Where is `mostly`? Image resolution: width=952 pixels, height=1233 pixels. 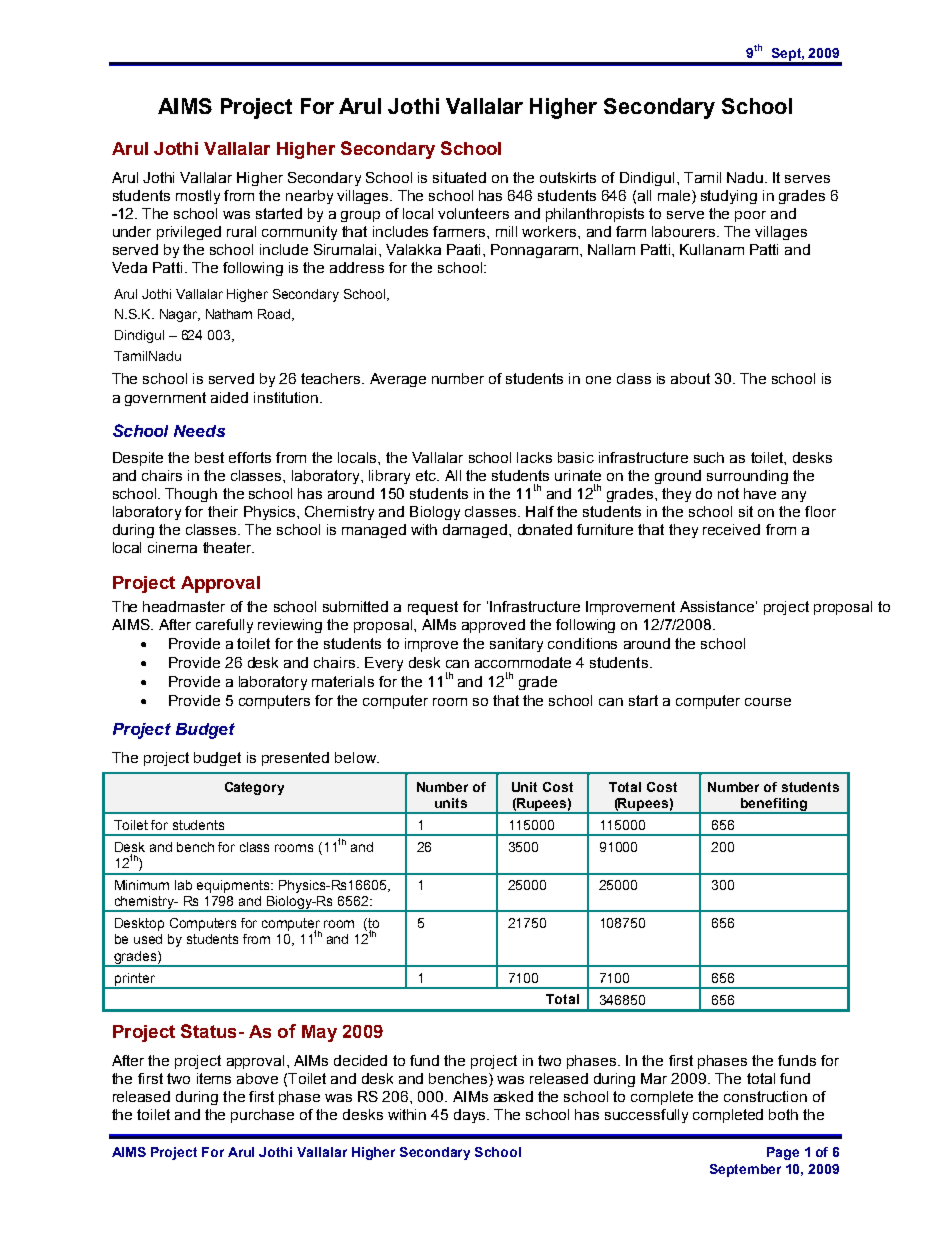
mostly is located at coordinates (198, 197).
